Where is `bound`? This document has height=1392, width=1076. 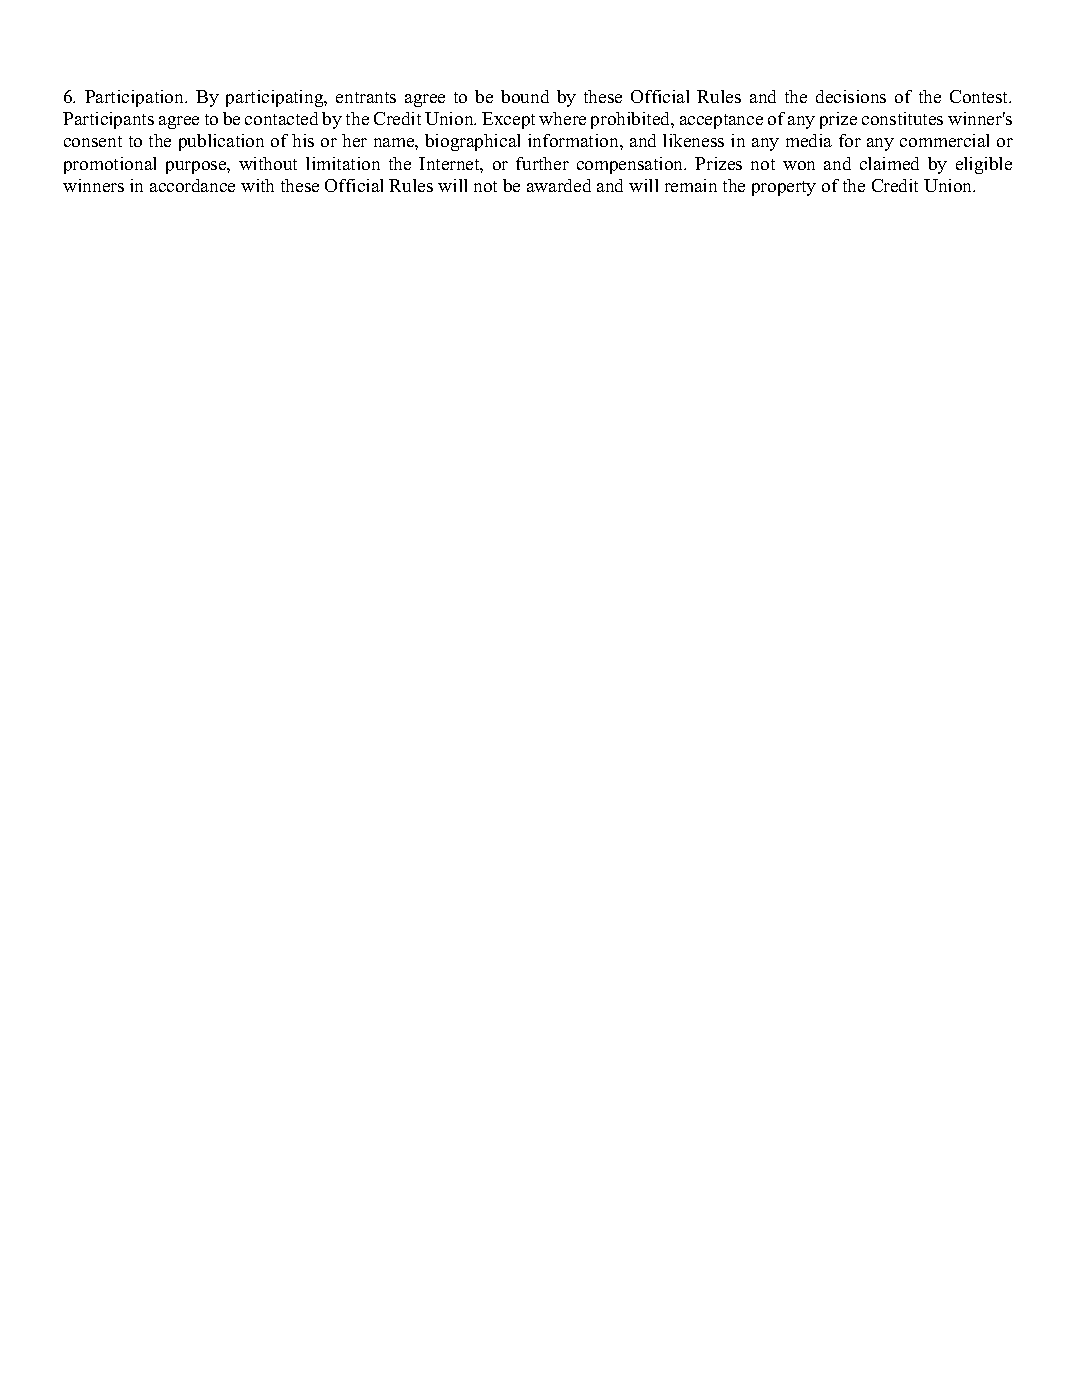 bound is located at coordinates (525, 96).
